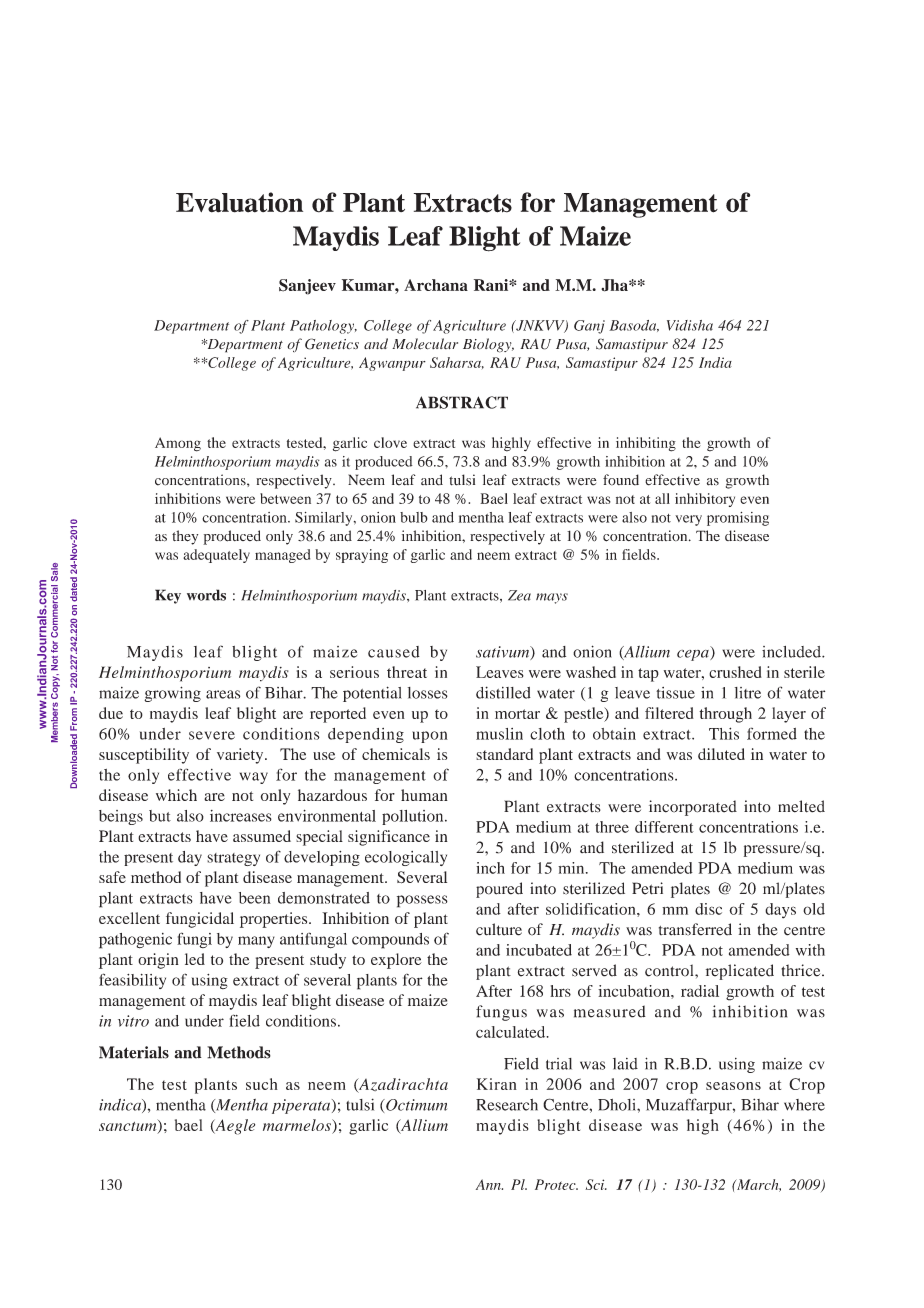 This screenshot has height=1308, width=924. I want to click on Biology, so click(488, 345).
